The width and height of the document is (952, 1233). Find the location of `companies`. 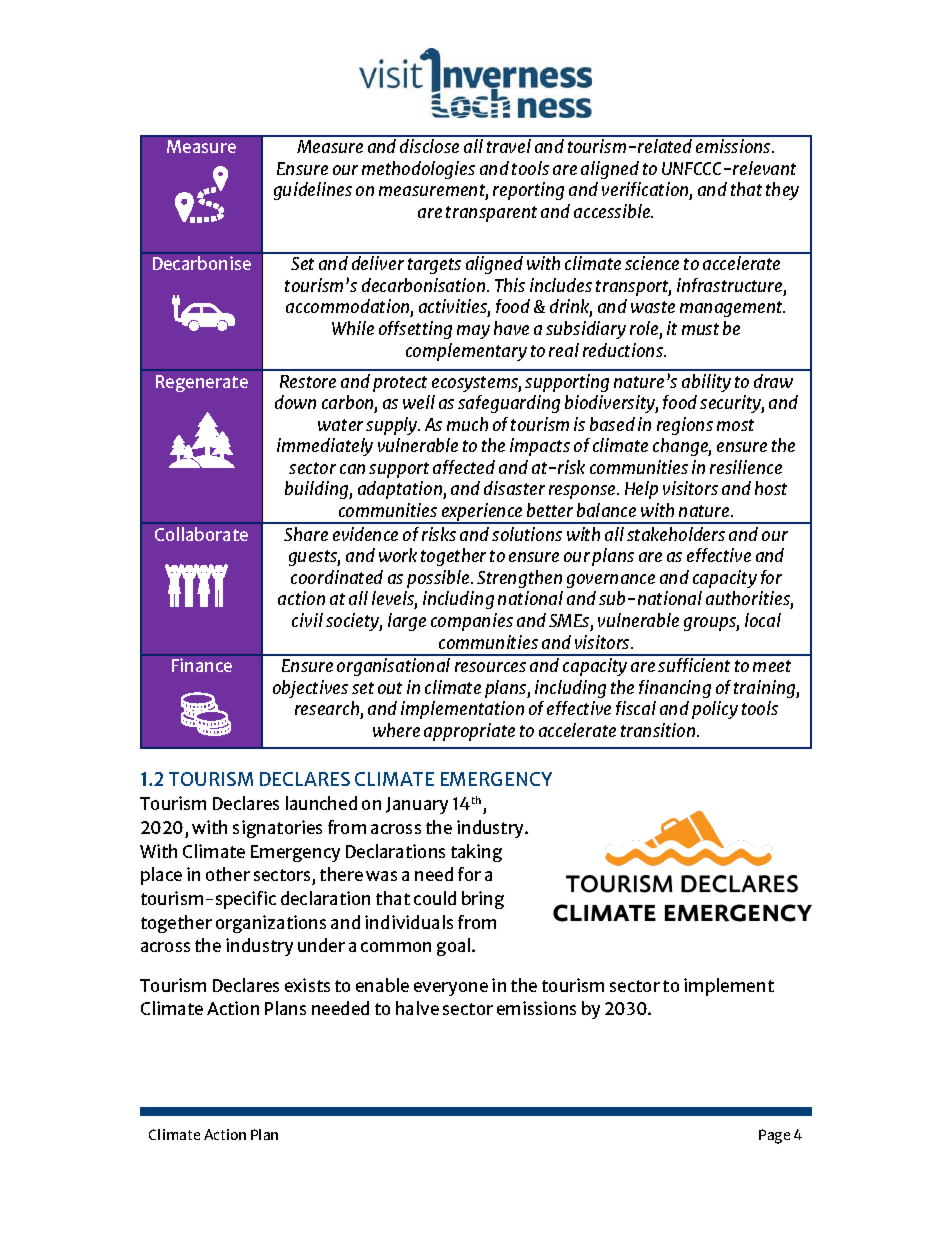

companies is located at coordinates (472, 622).
